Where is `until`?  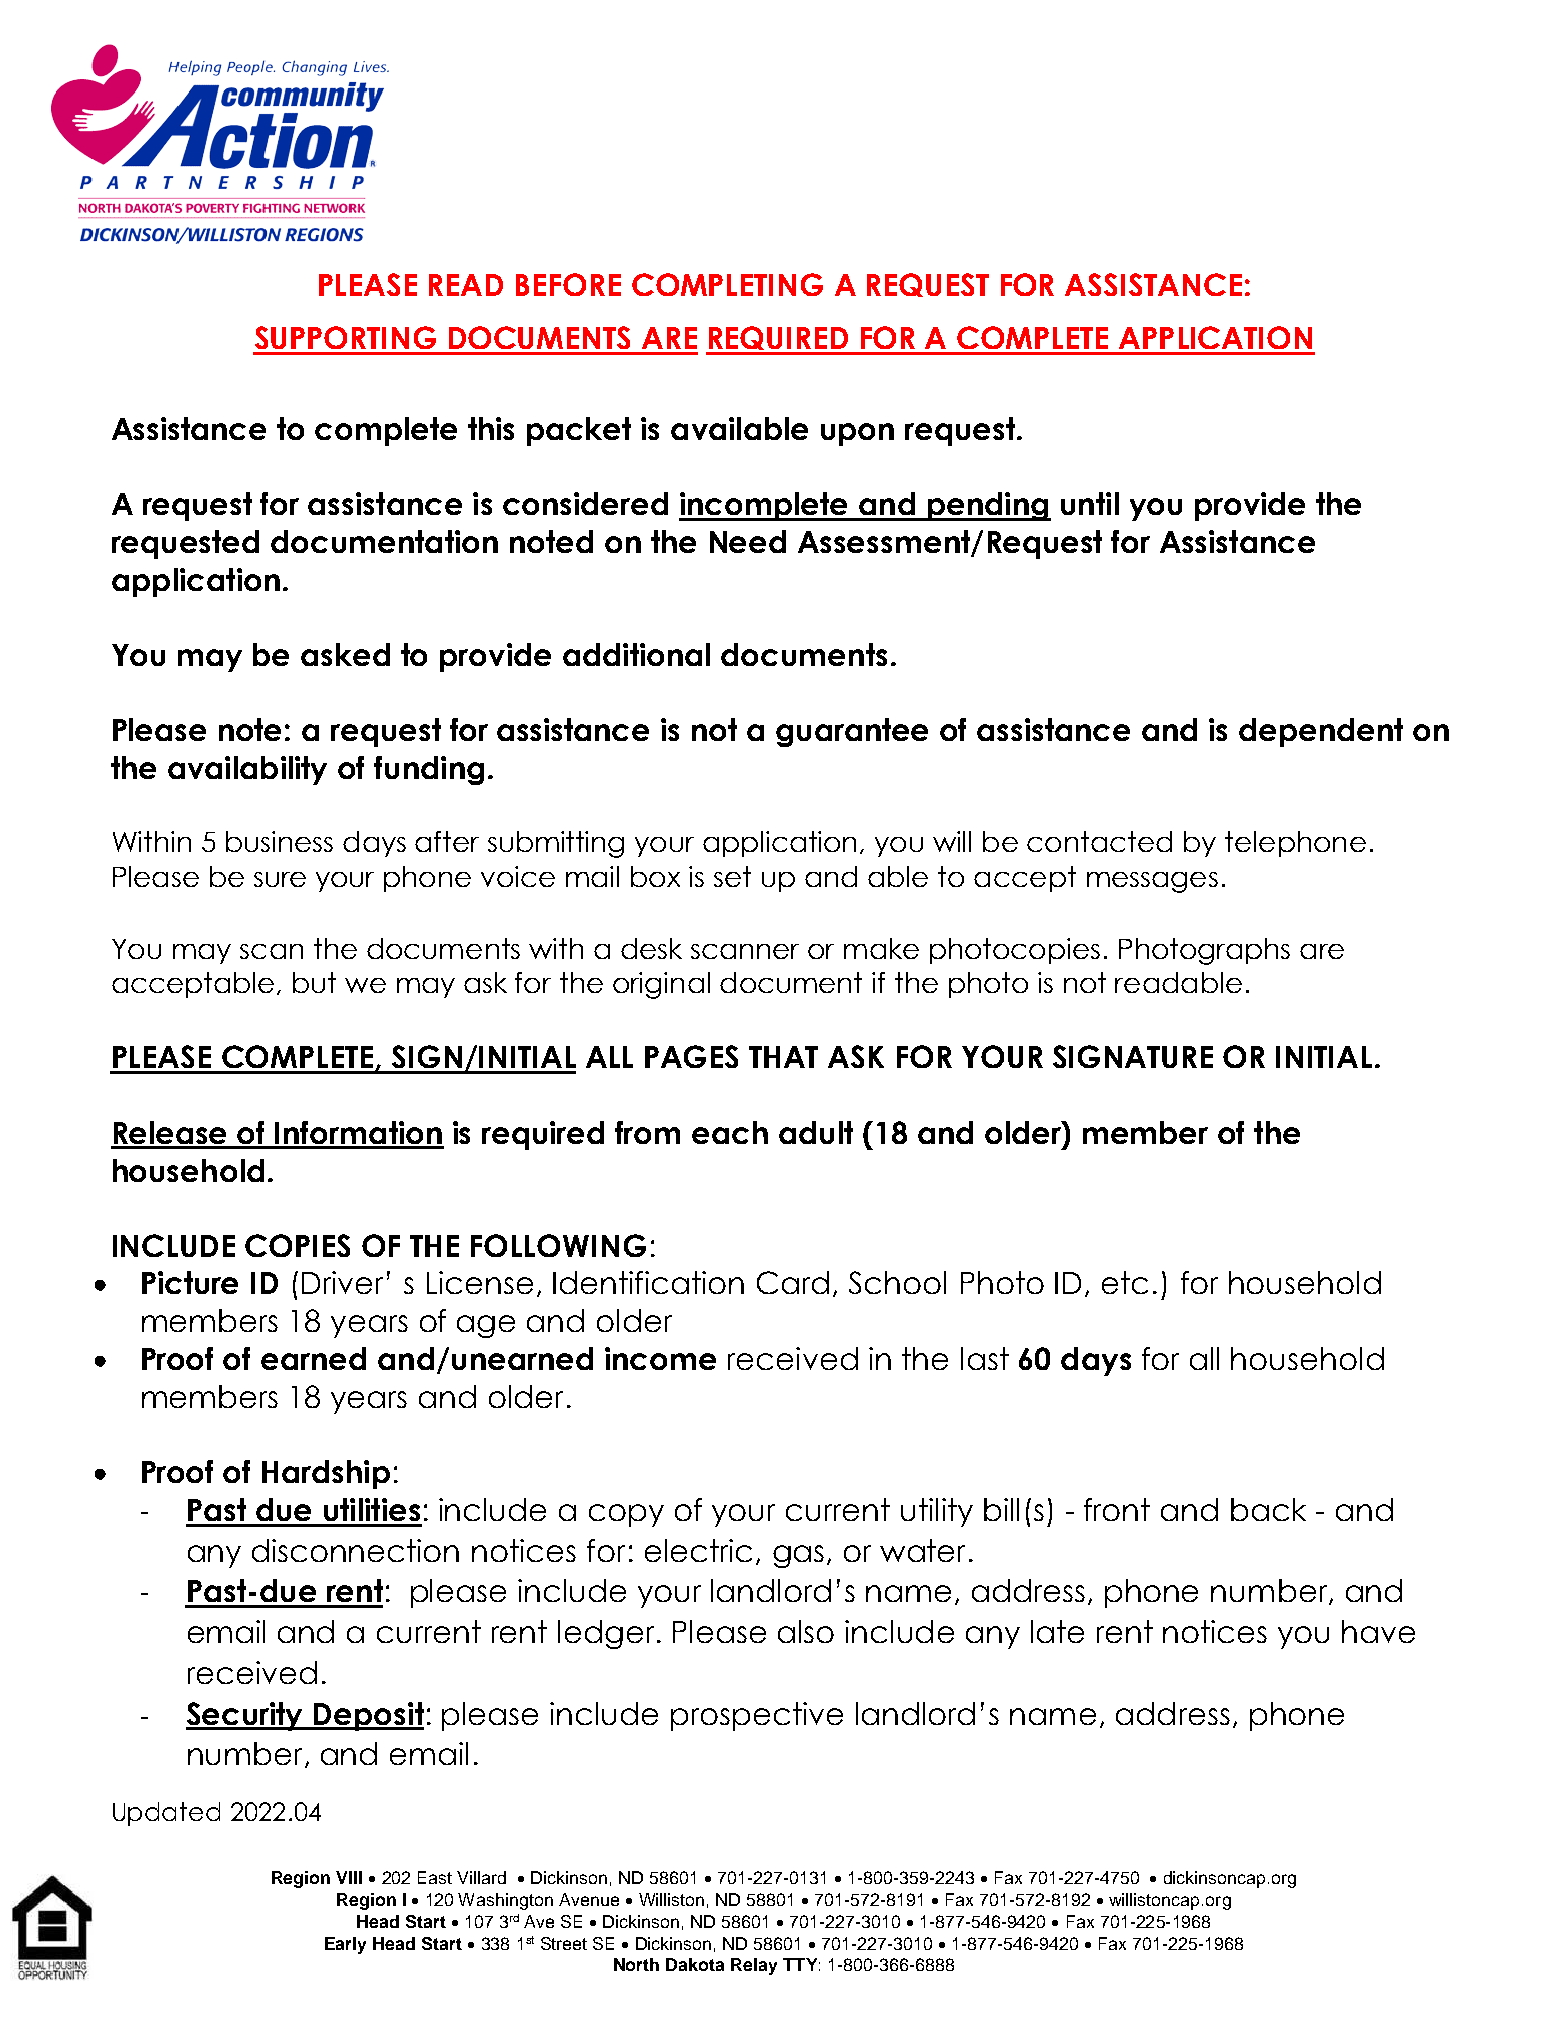
until is located at coordinates (1090, 503).
